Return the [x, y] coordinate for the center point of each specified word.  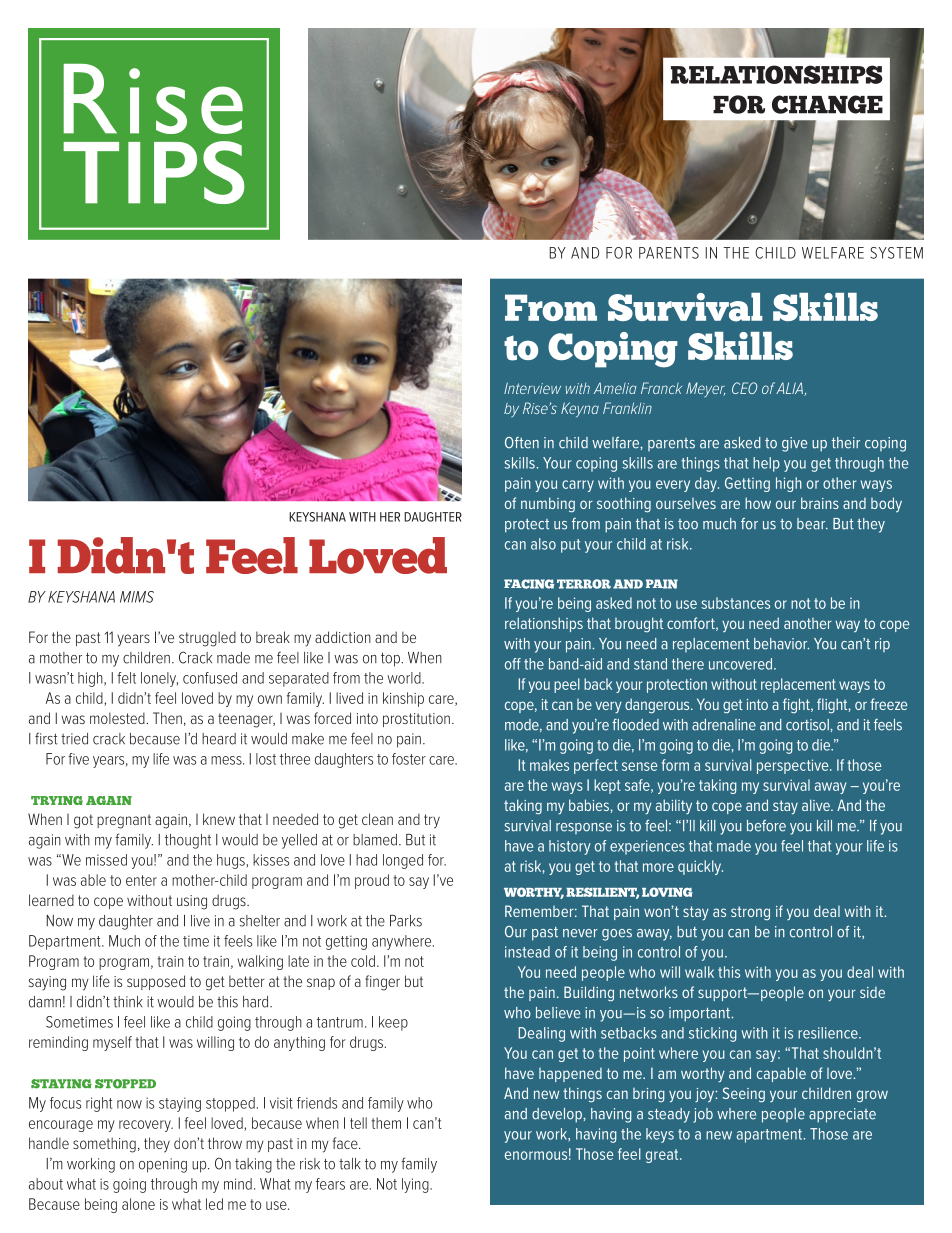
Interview [532, 388]
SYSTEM [896, 253]
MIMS [137, 597]
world [405, 678]
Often [522, 443]
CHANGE [827, 104]
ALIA [790, 389]
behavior [781, 644]
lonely [159, 679]
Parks [406, 921]
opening [163, 1165]
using [192, 902]
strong [750, 913]
